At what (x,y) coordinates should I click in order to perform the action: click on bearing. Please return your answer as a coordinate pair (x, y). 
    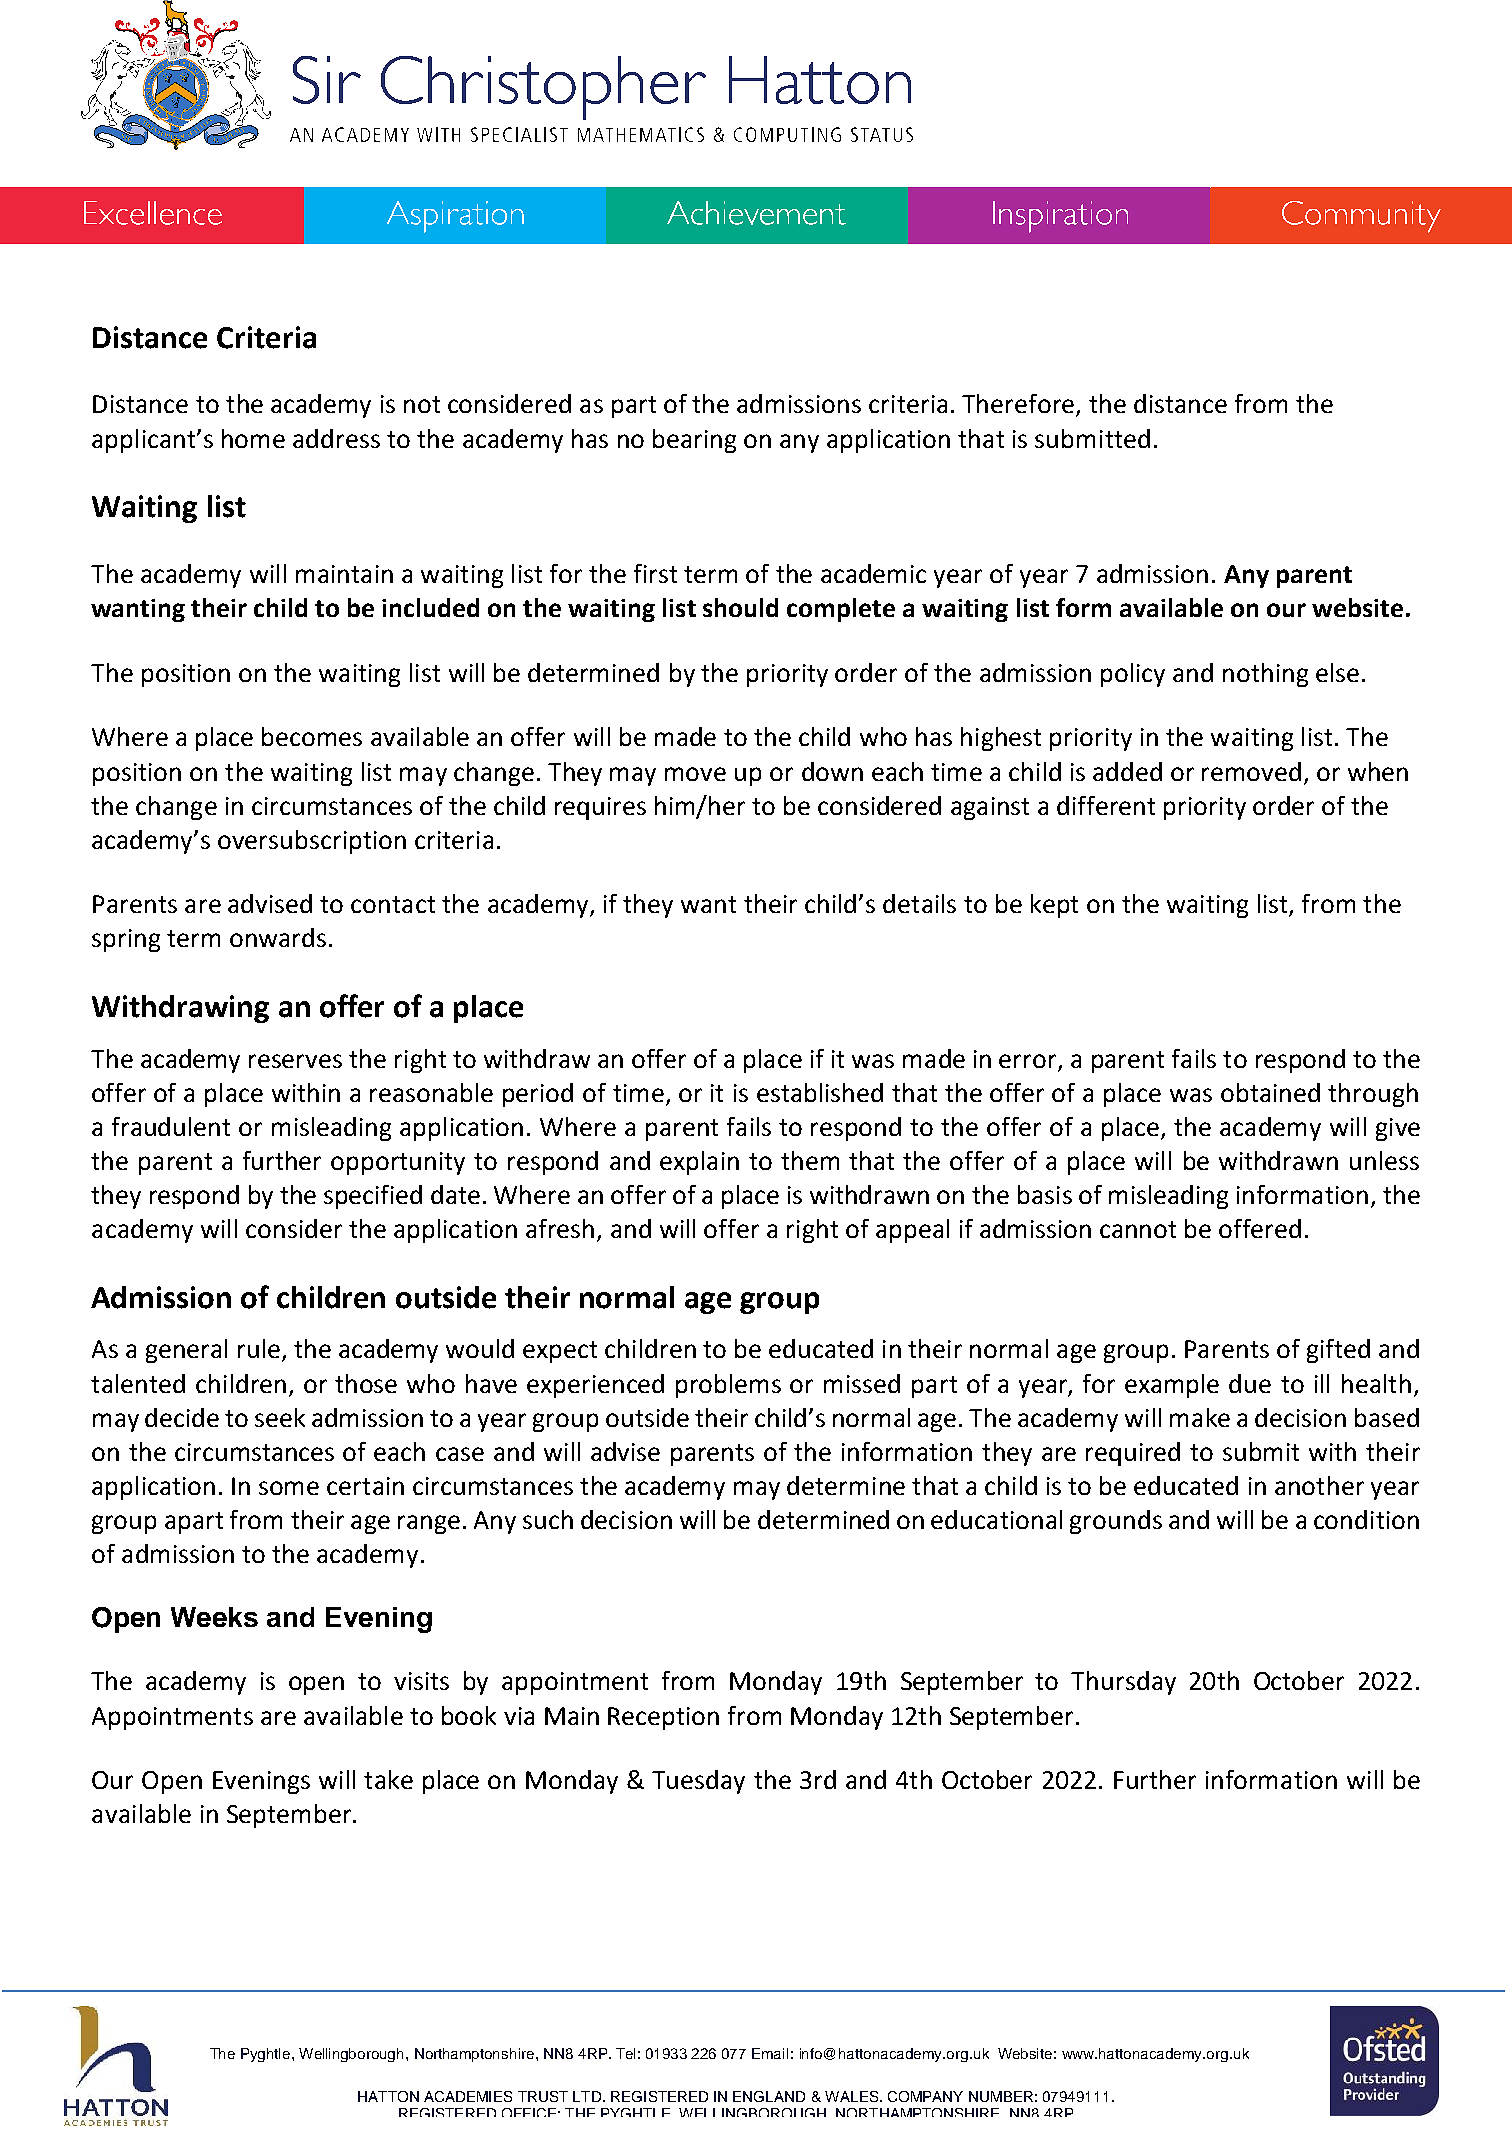
    Looking at the image, I should click on (694, 441).
